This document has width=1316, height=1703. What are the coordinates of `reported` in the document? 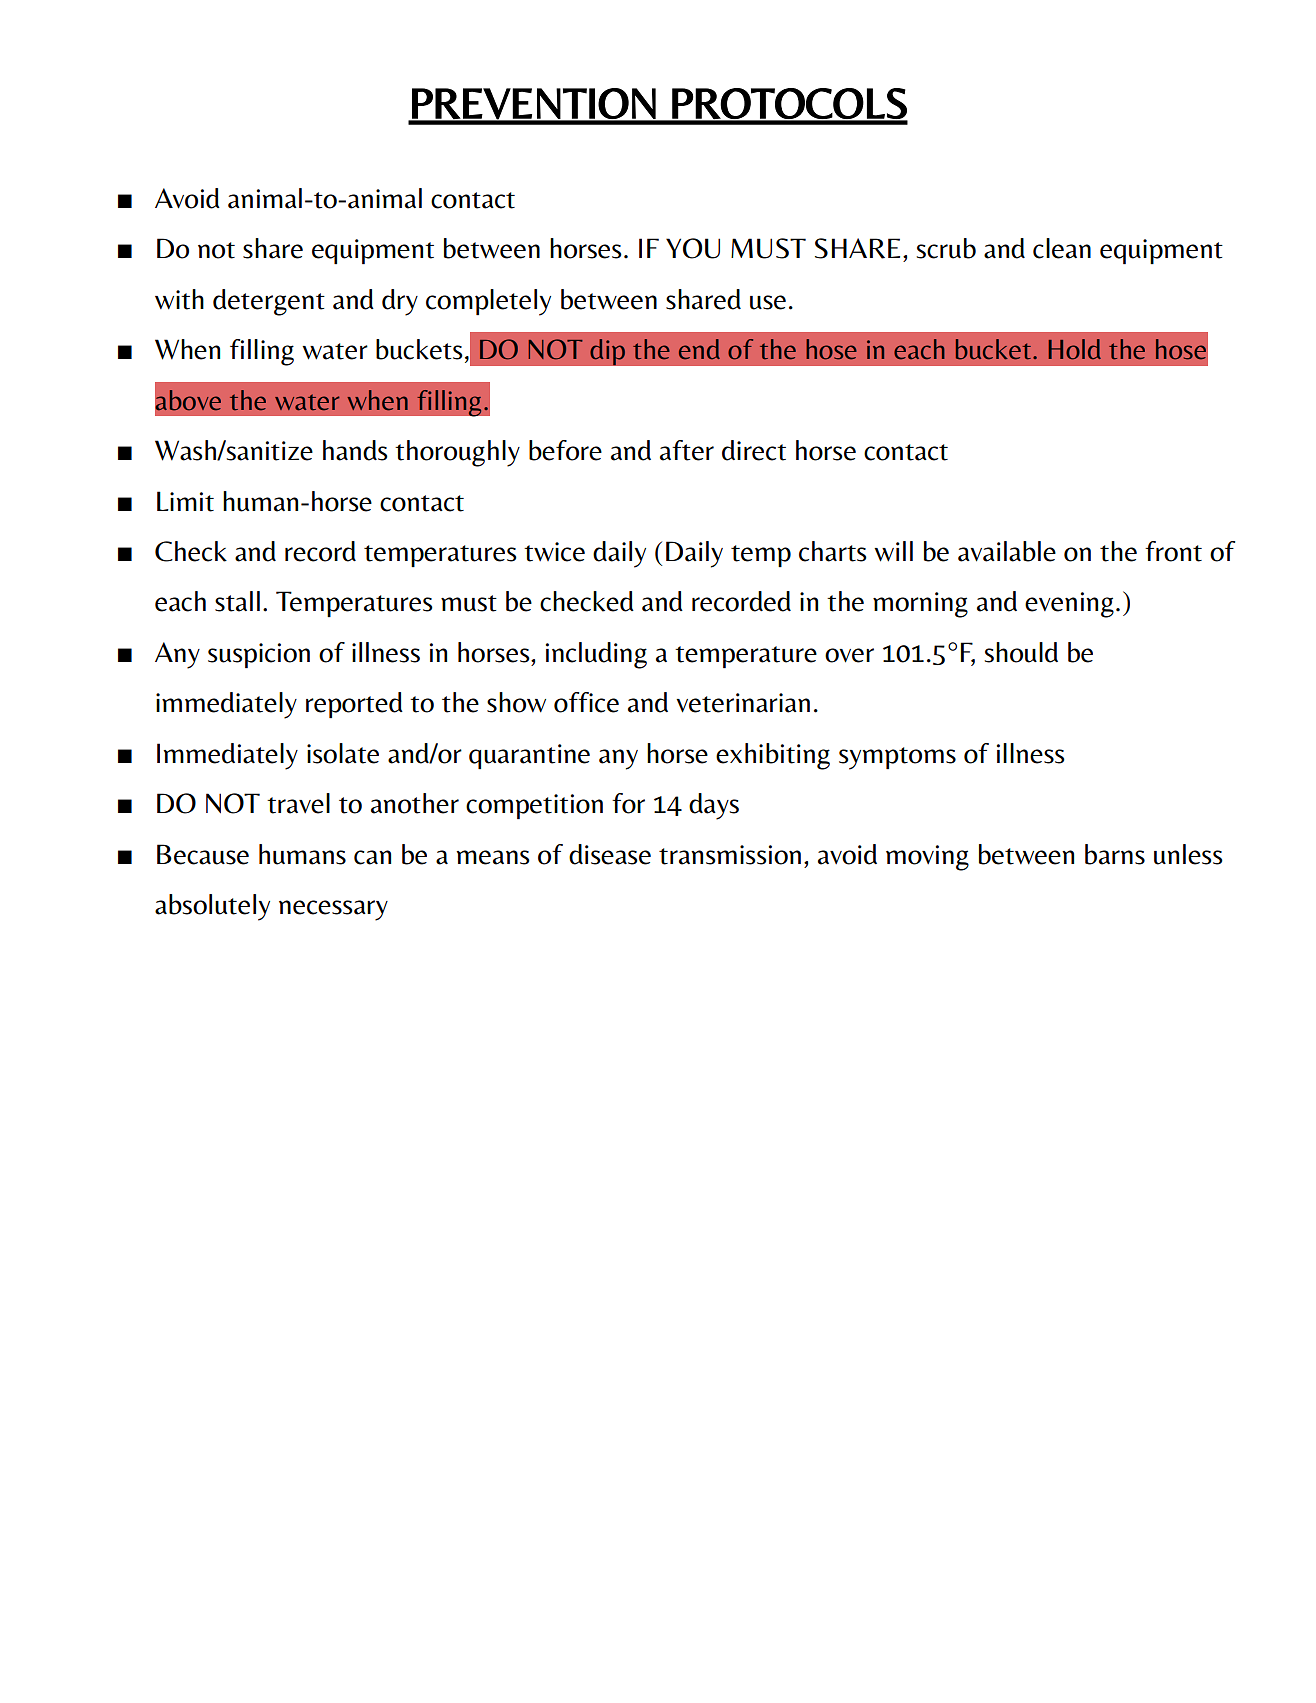 It's located at (354, 705).
